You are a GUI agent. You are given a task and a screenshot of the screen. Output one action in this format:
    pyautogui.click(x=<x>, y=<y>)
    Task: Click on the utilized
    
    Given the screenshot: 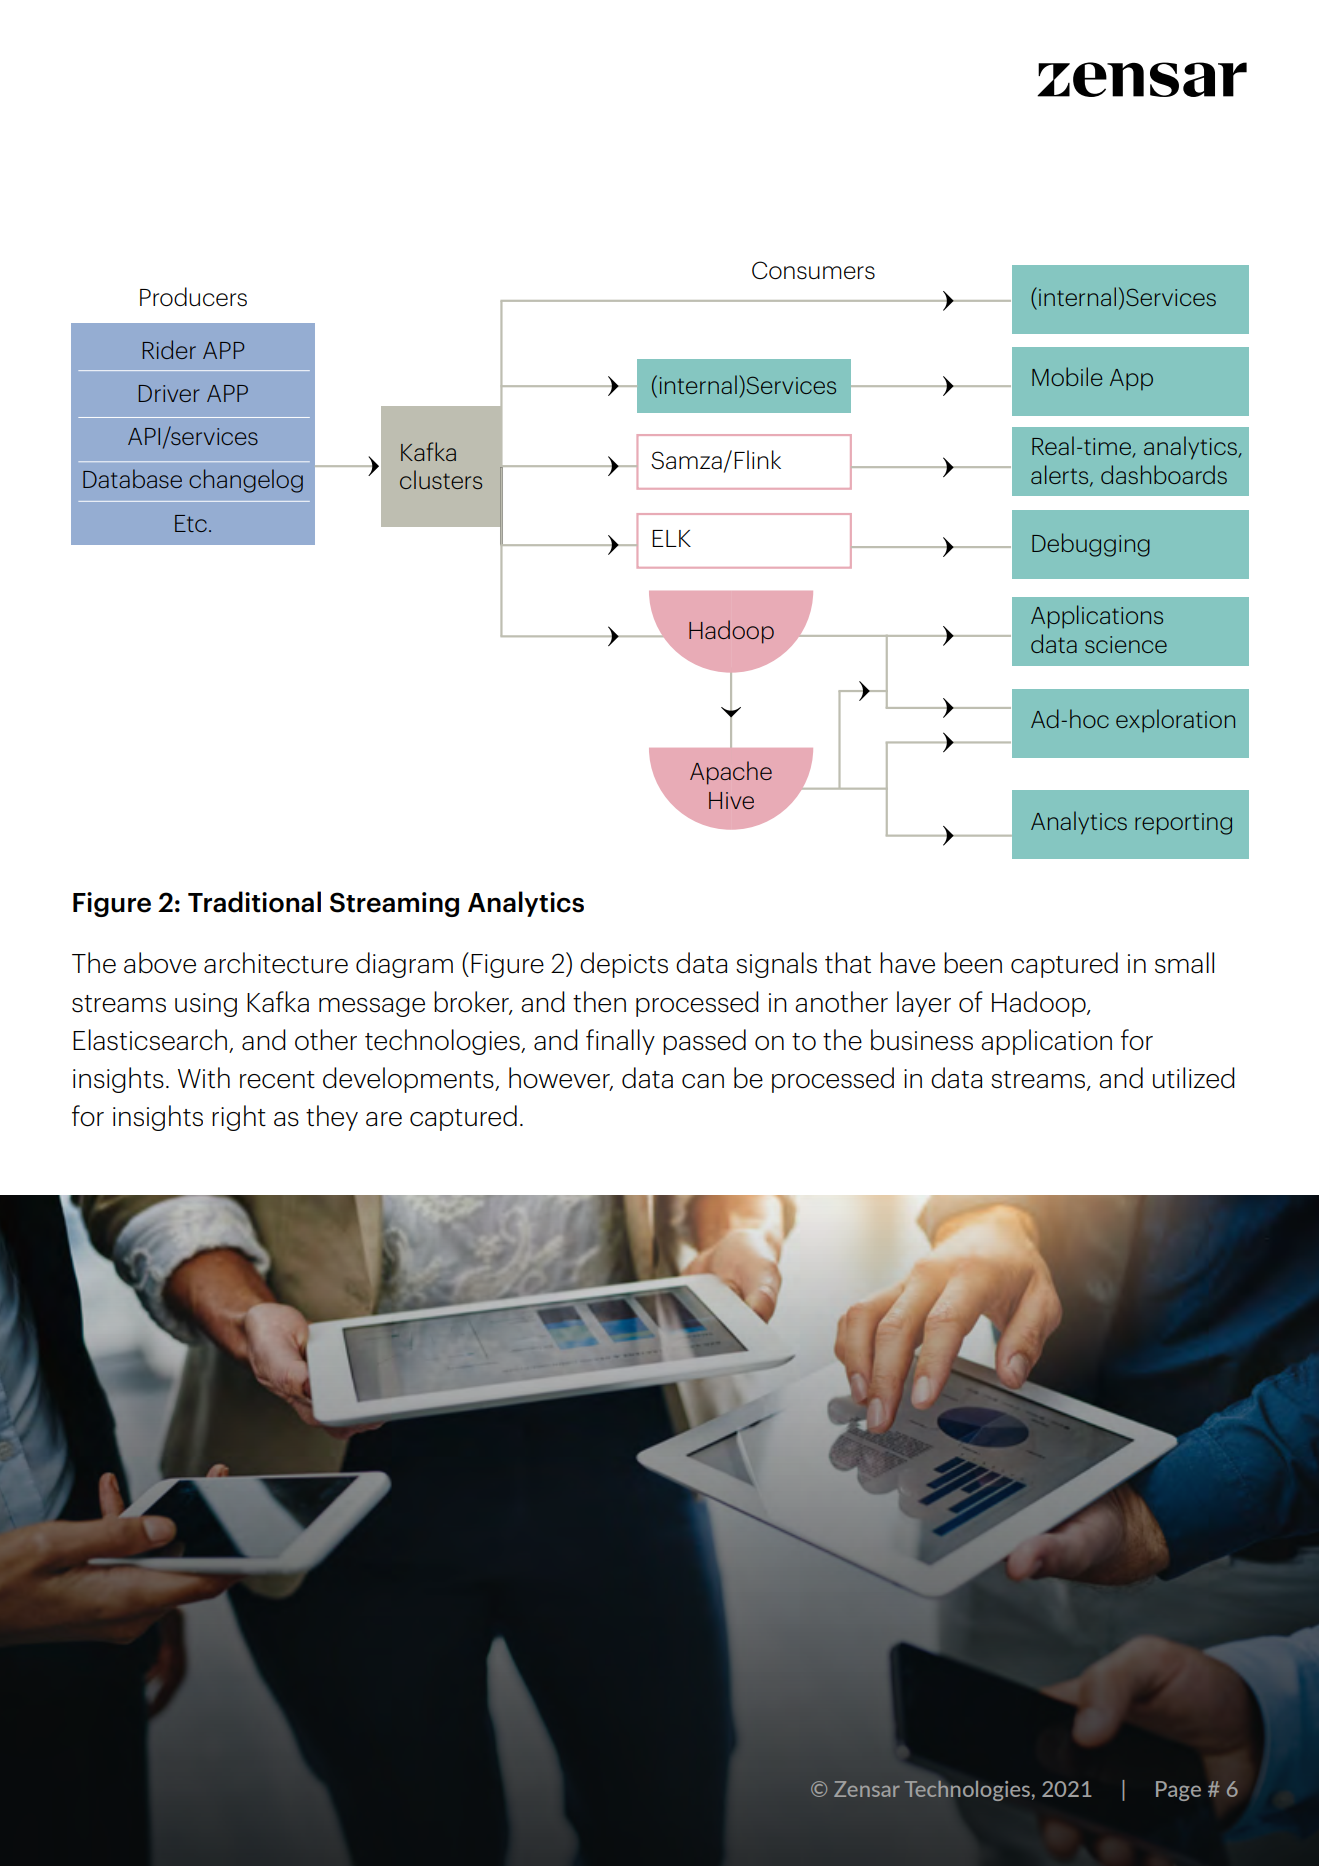 What is the action you would take?
    pyautogui.click(x=1194, y=1078)
